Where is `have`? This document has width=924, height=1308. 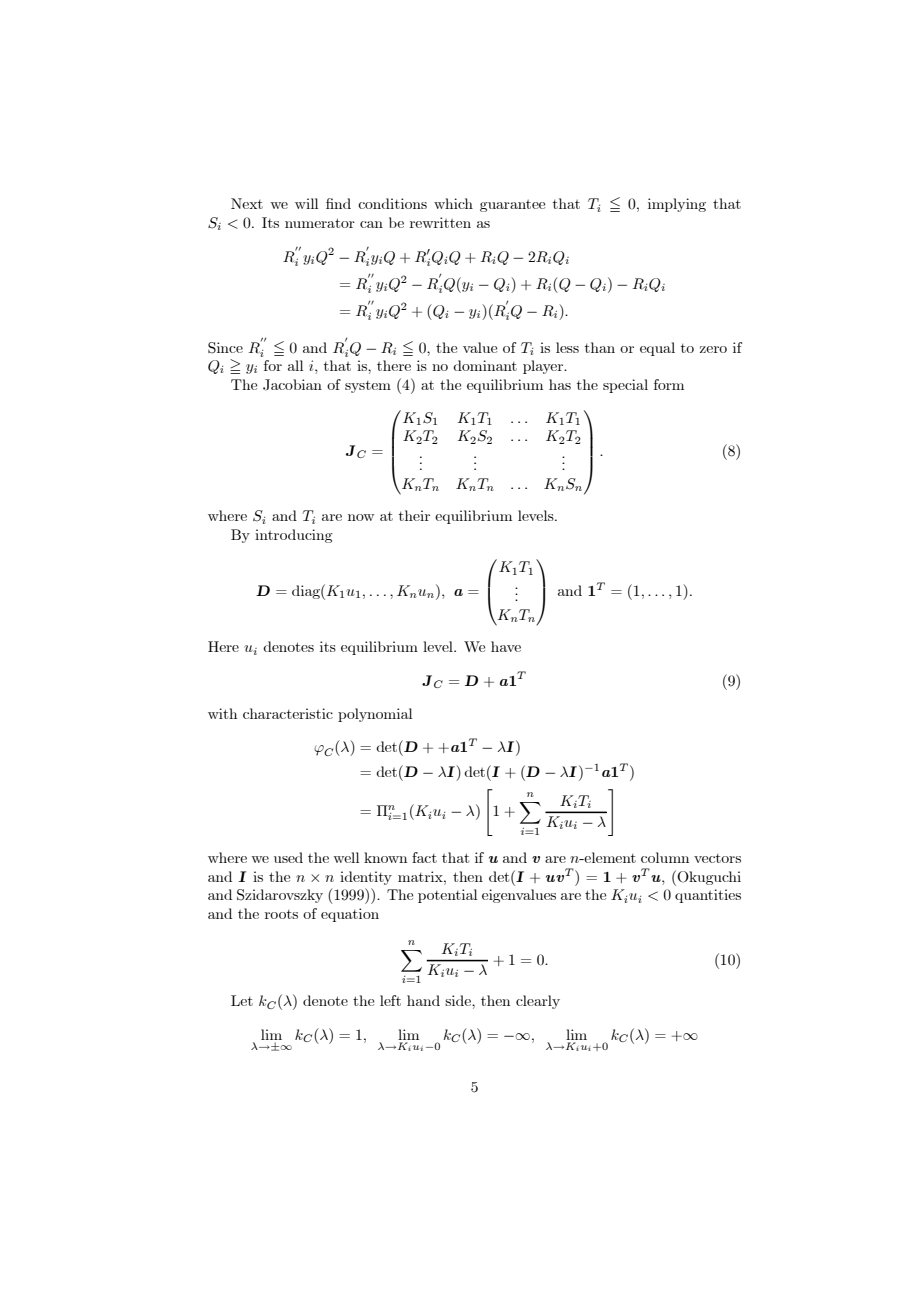 have is located at coordinates (506, 646).
